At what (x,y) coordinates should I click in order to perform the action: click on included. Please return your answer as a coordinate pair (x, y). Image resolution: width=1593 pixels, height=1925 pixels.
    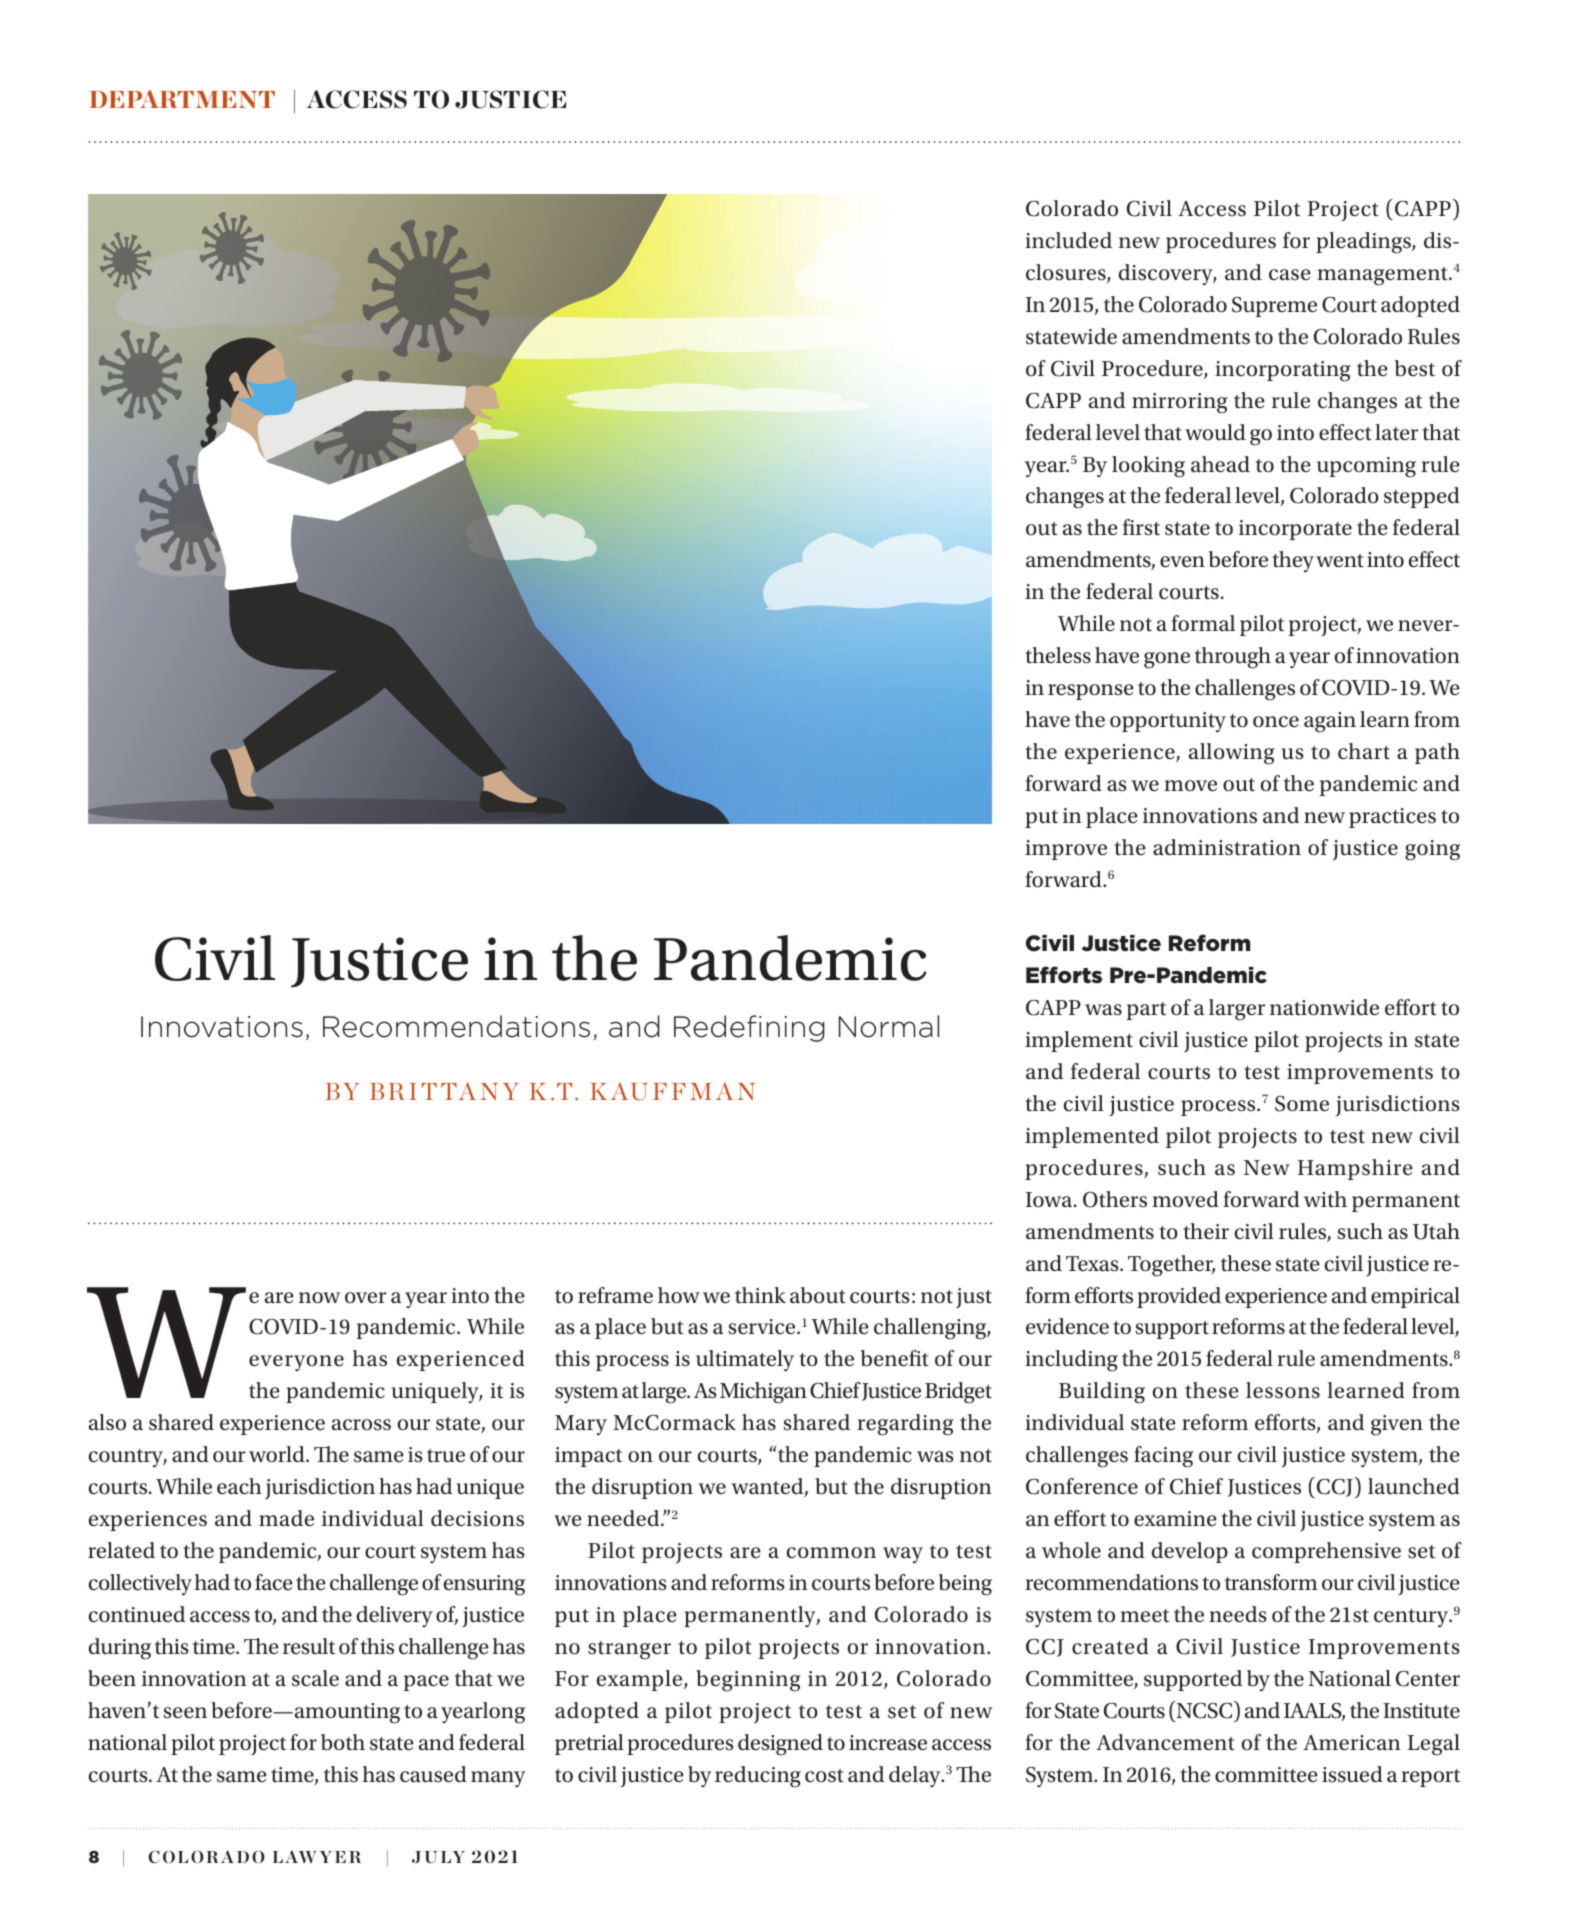
    Looking at the image, I should click on (1068, 240).
